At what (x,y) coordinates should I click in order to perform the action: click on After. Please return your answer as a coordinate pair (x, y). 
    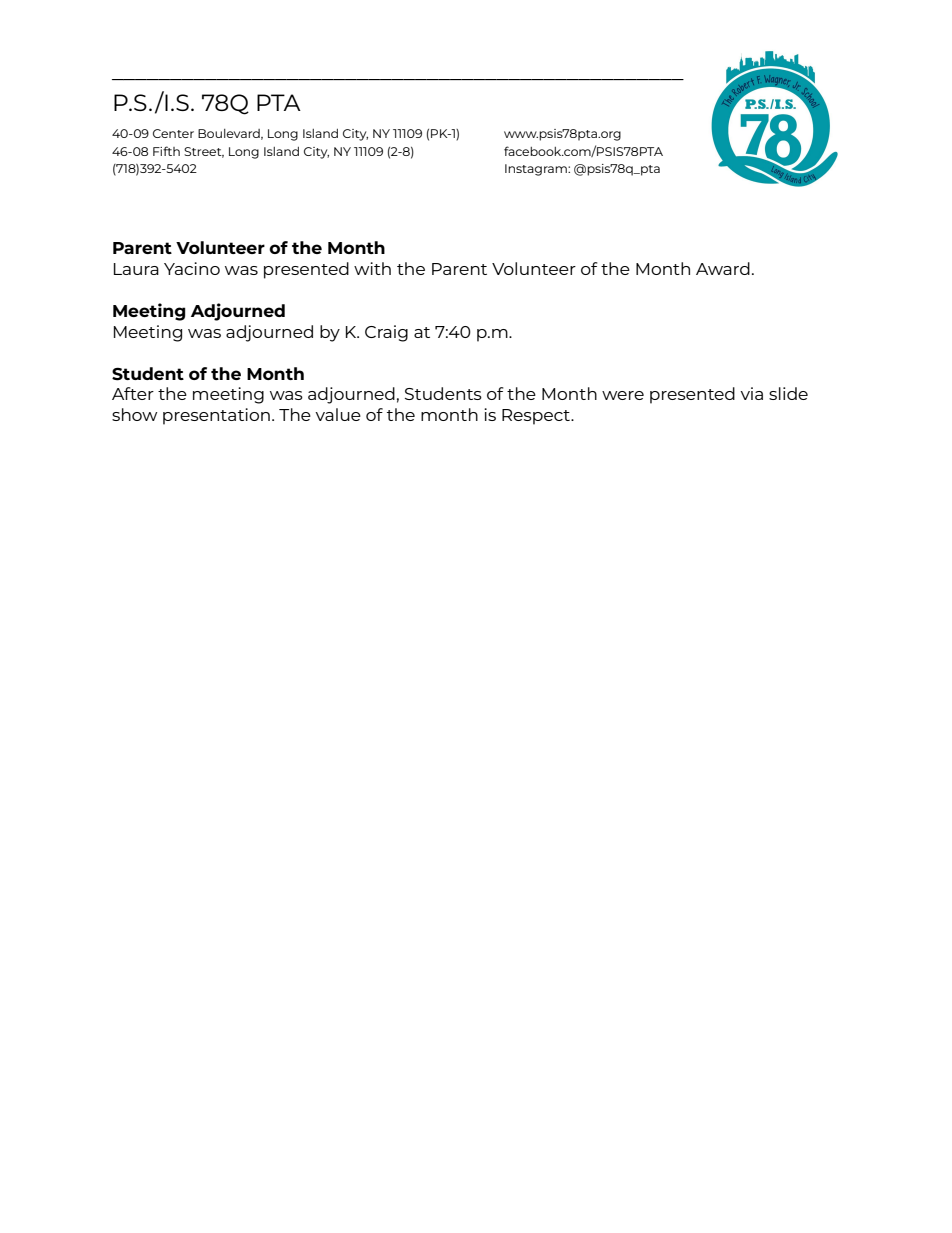
    Looking at the image, I should click on (133, 393).
